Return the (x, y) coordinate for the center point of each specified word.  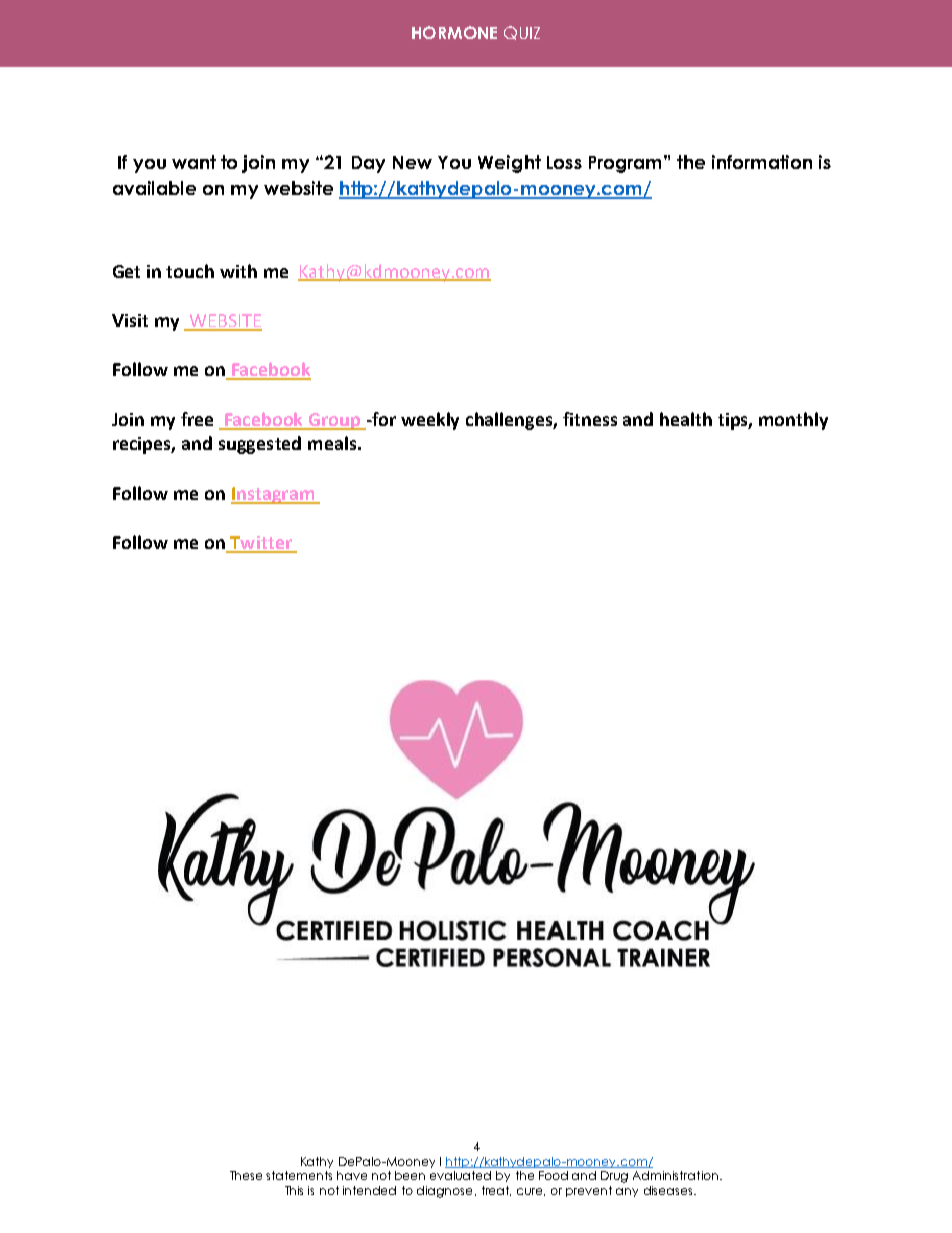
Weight (509, 164)
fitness (590, 419)
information (762, 162)
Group (335, 421)
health (686, 419)
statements (299, 1175)
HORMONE (454, 32)
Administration (675, 1175)
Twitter (261, 544)
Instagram (273, 495)
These (246, 1175)
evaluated (460, 1175)
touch (190, 271)
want (194, 162)
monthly (793, 421)
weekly (430, 421)
